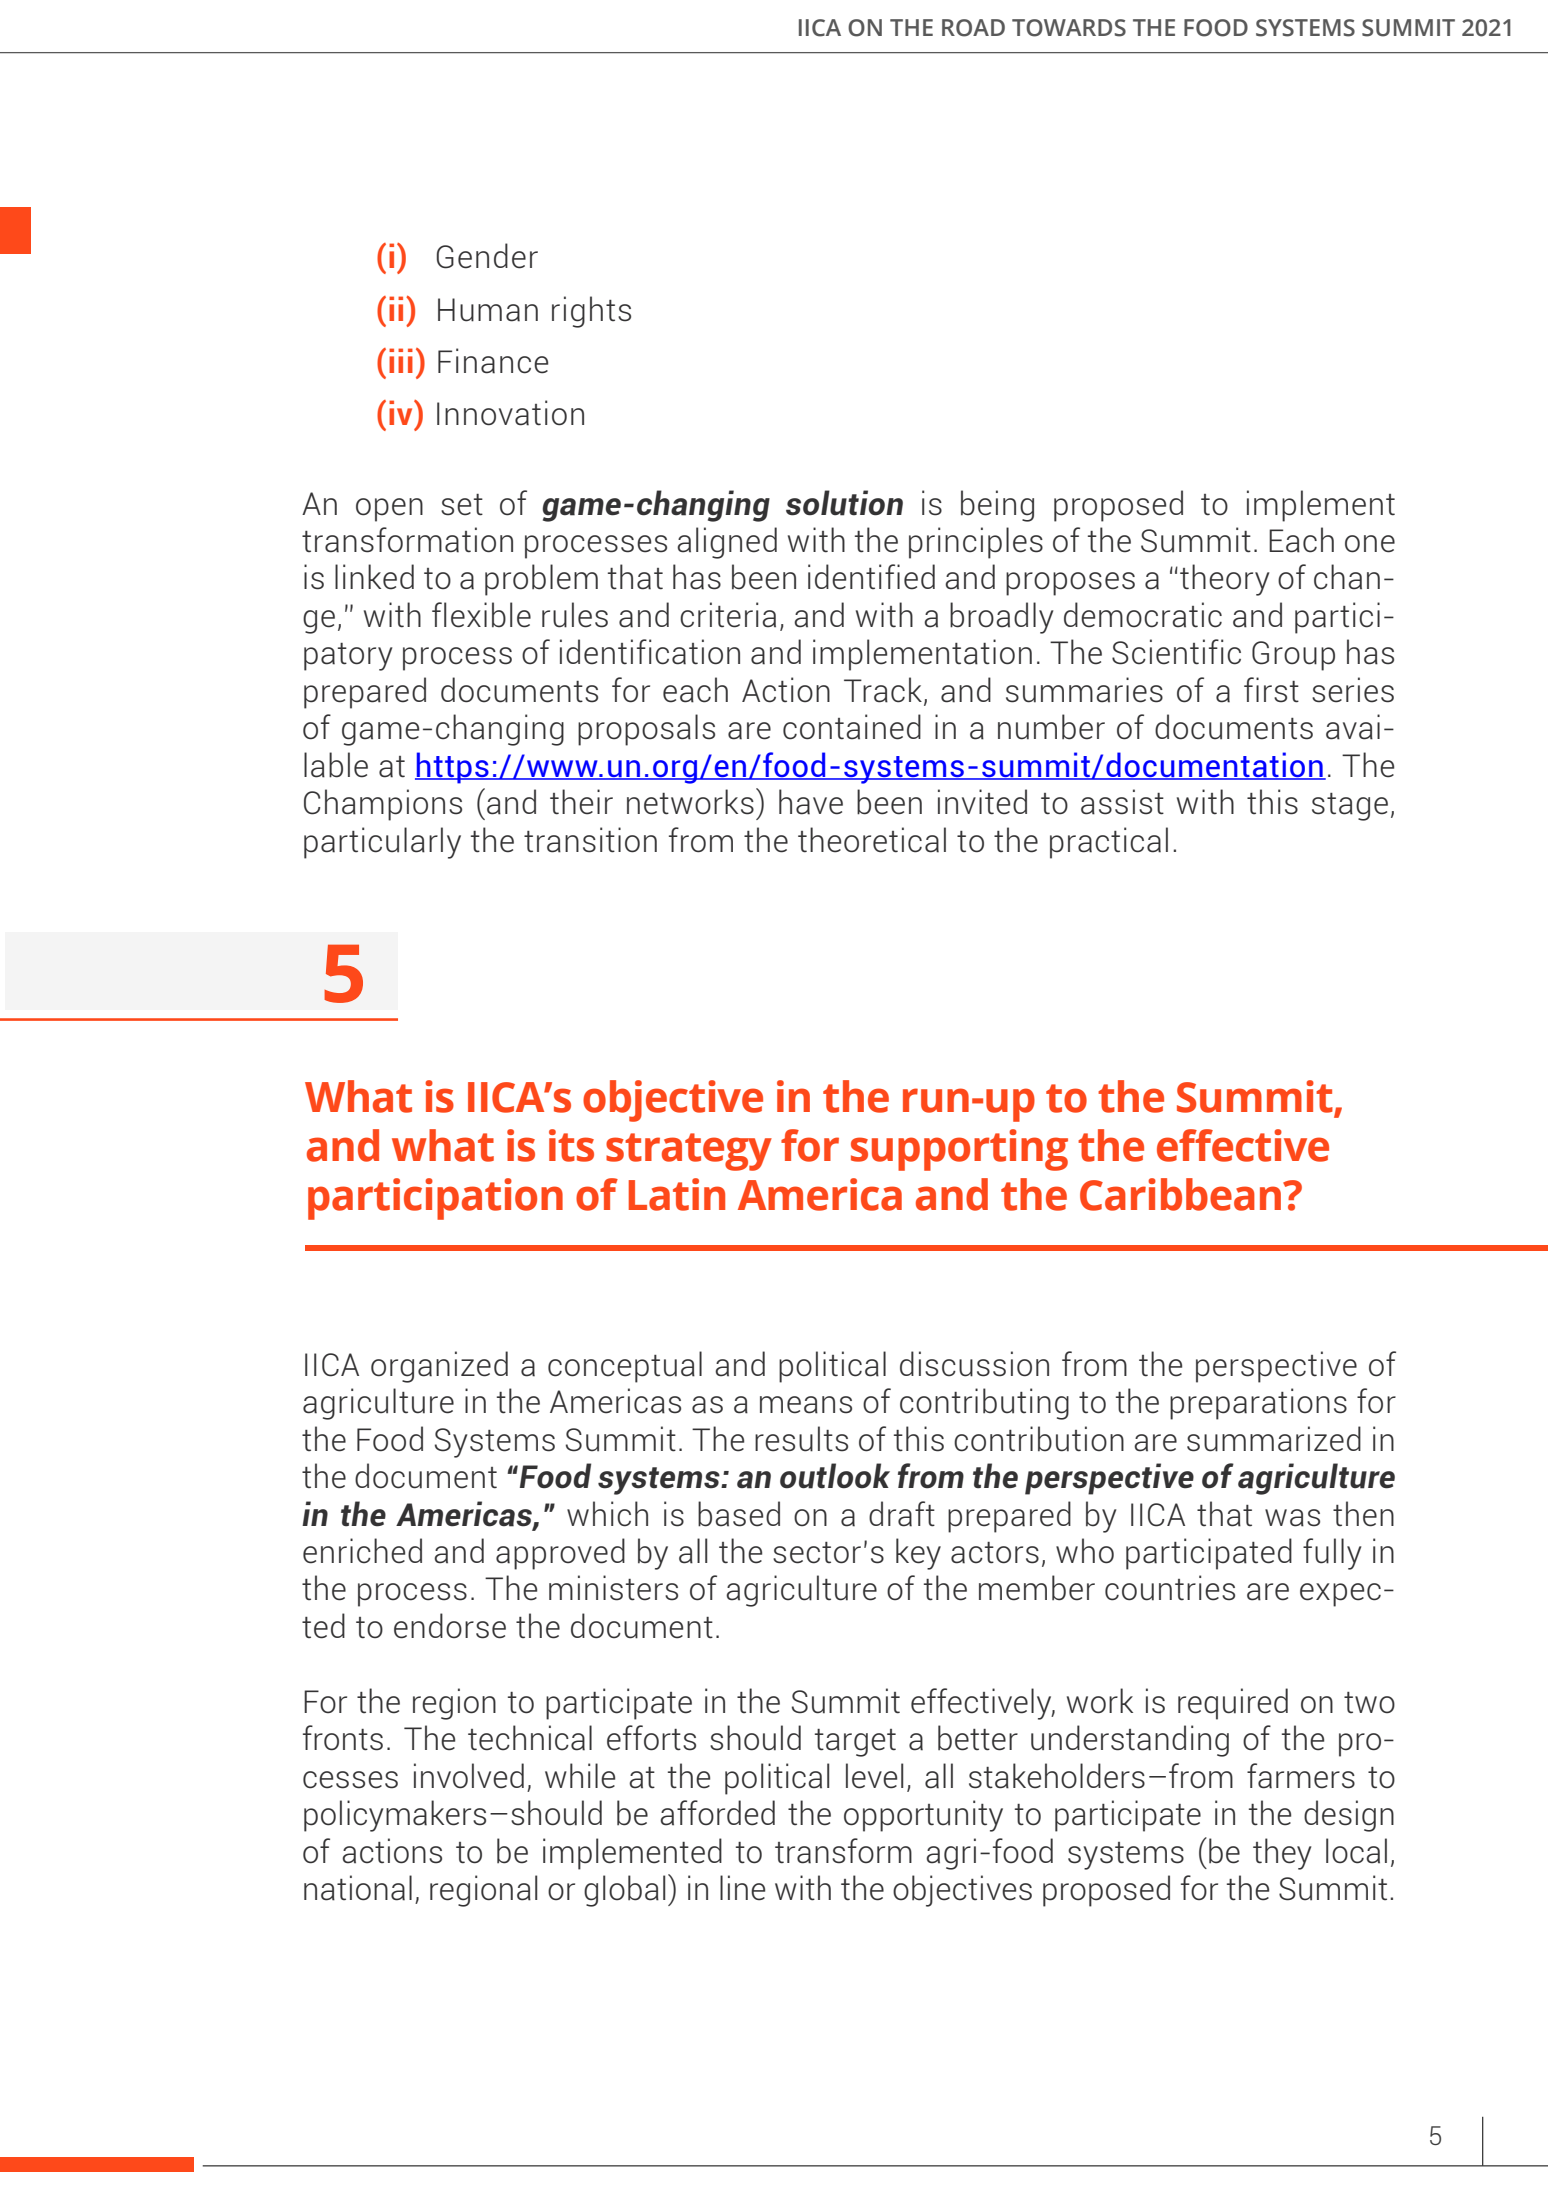 This image has height=2189, width=1548. I want to click on level, so click(874, 1776).
